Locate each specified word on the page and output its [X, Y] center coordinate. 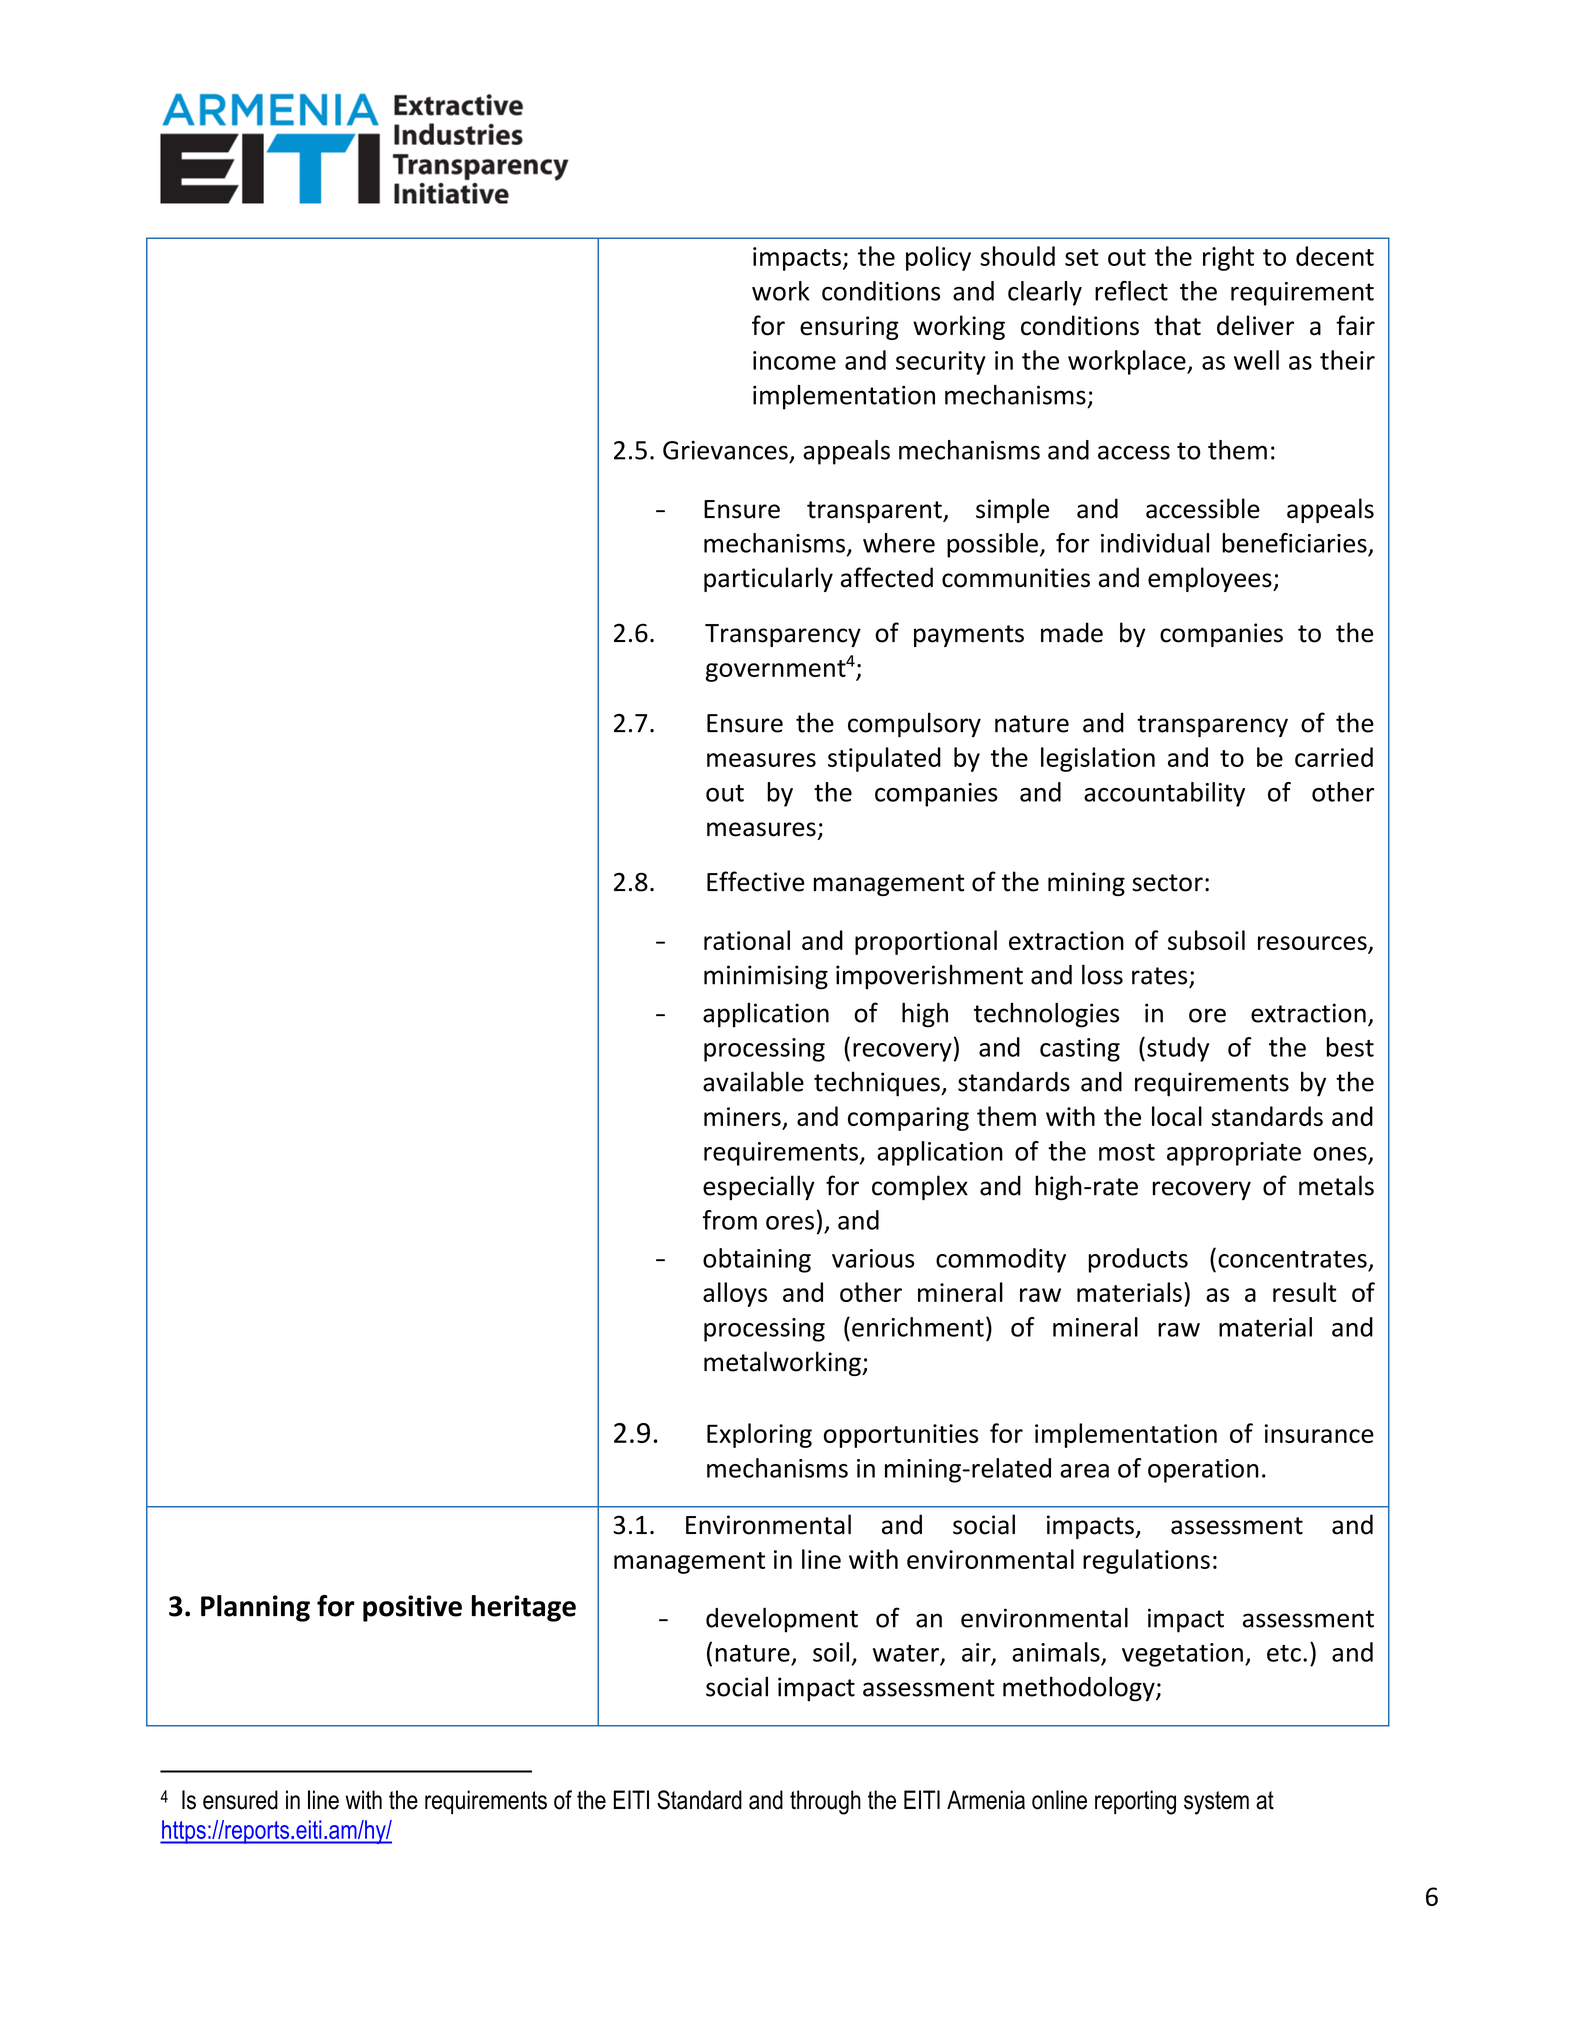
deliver [1255, 325]
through [825, 1802]
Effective [756, 881]
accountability [1164, 794]
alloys [735, 1294]
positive [412, 1608]
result [1304, 1292]
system [1216, 1803]
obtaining [757, 1260]
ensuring [849, 328]
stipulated [884, 759]
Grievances [725, 450]
